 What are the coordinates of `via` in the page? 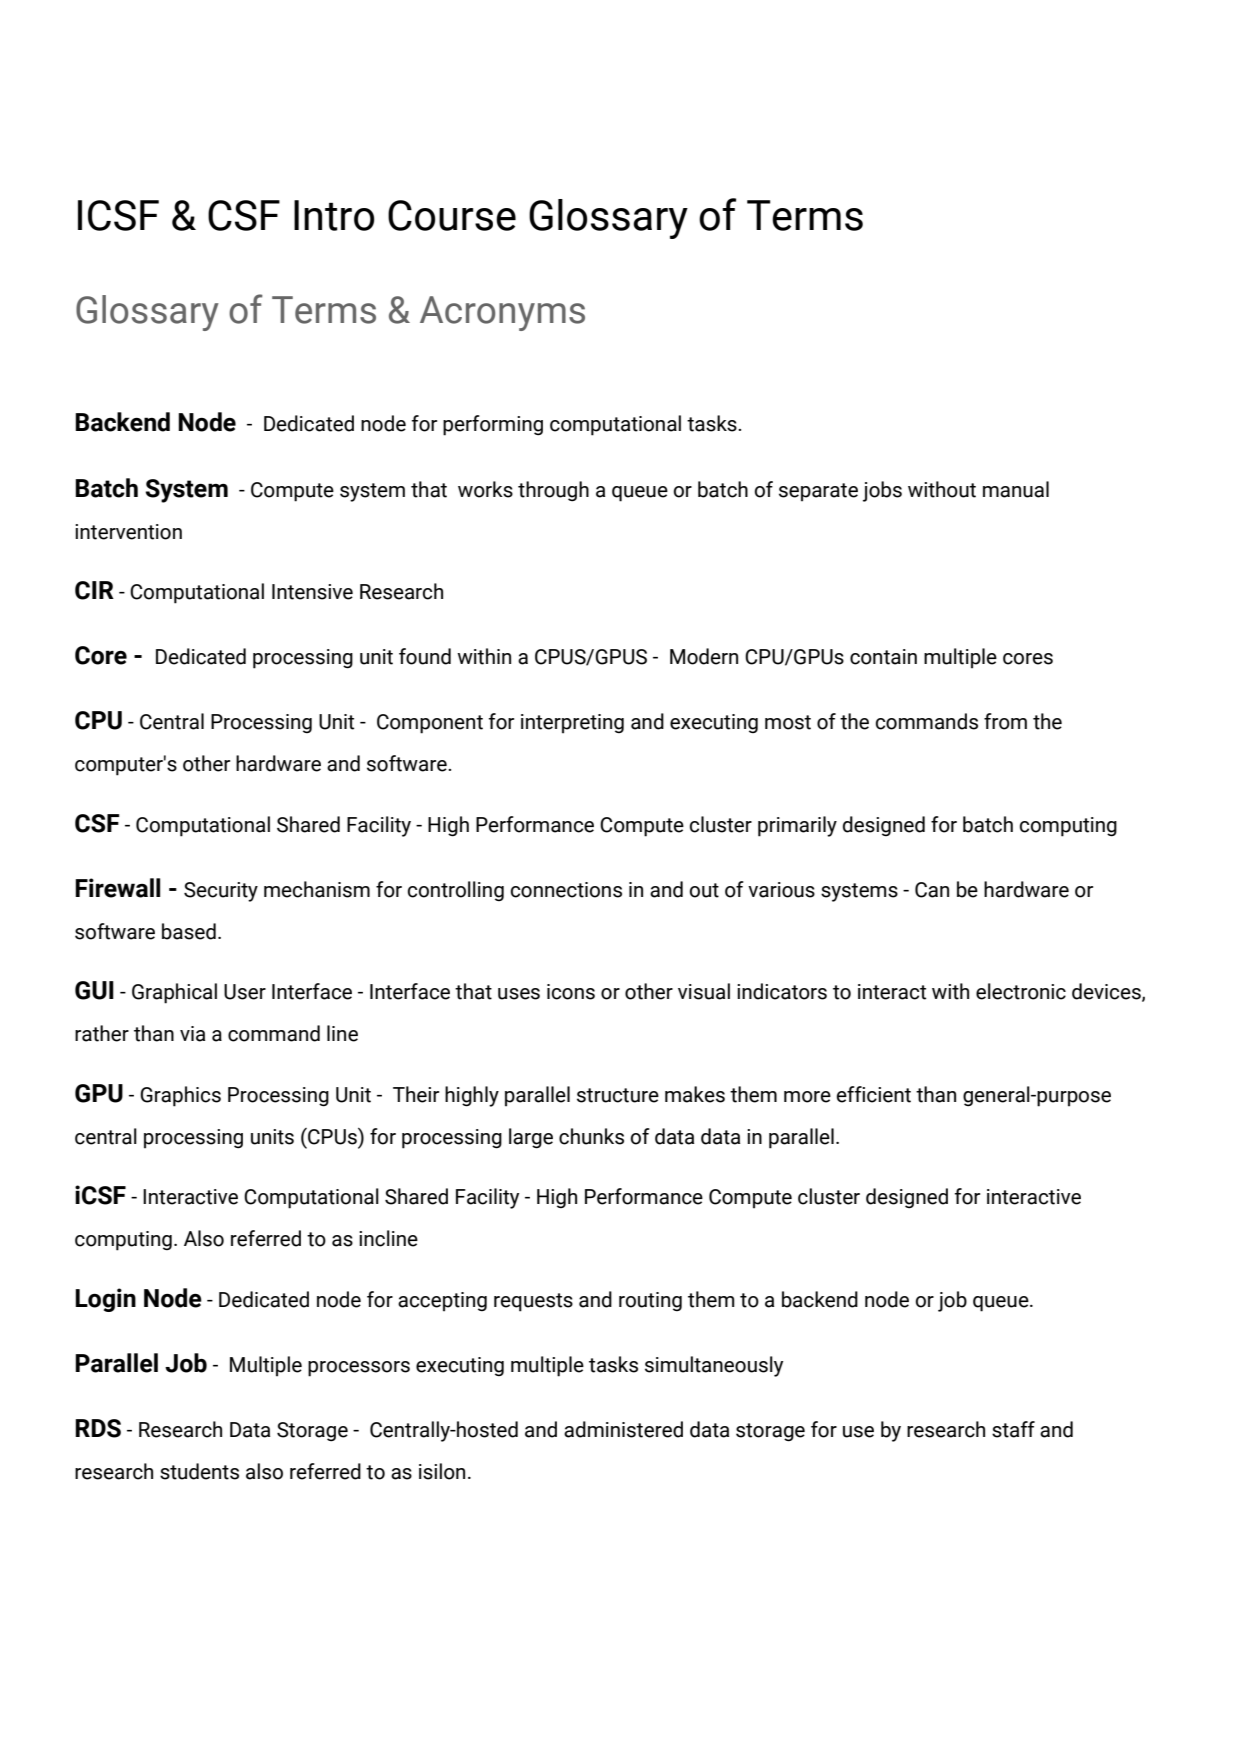 It's located at (192, 1034).
